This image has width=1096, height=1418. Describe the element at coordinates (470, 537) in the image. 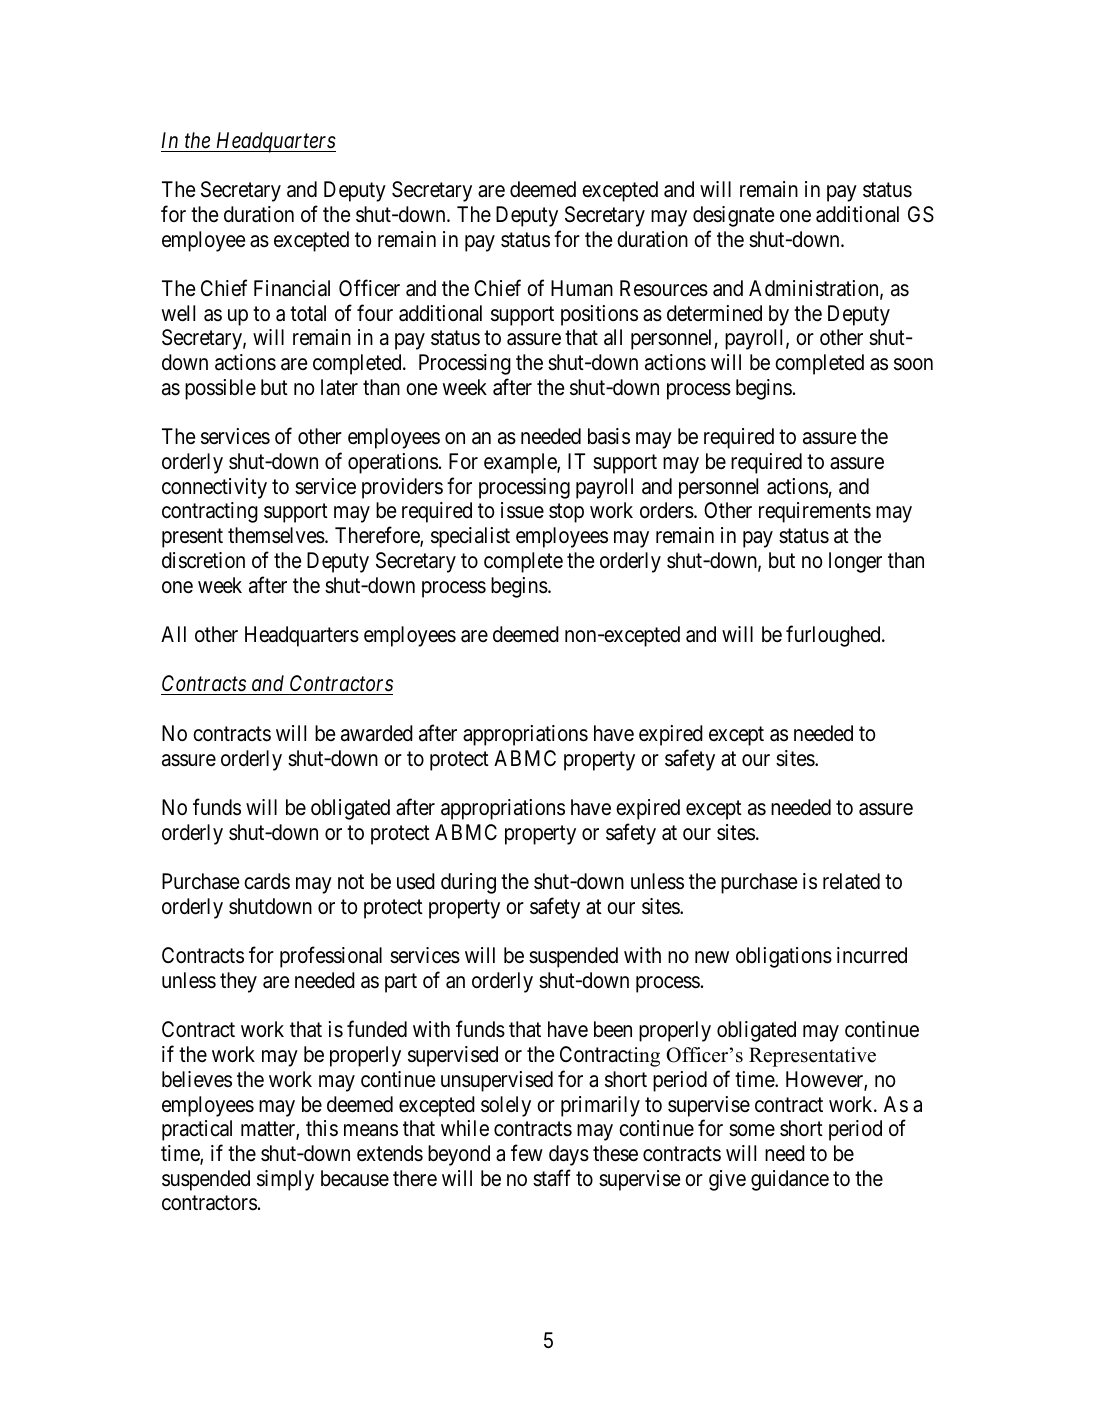

I see `specialist` at that location.
